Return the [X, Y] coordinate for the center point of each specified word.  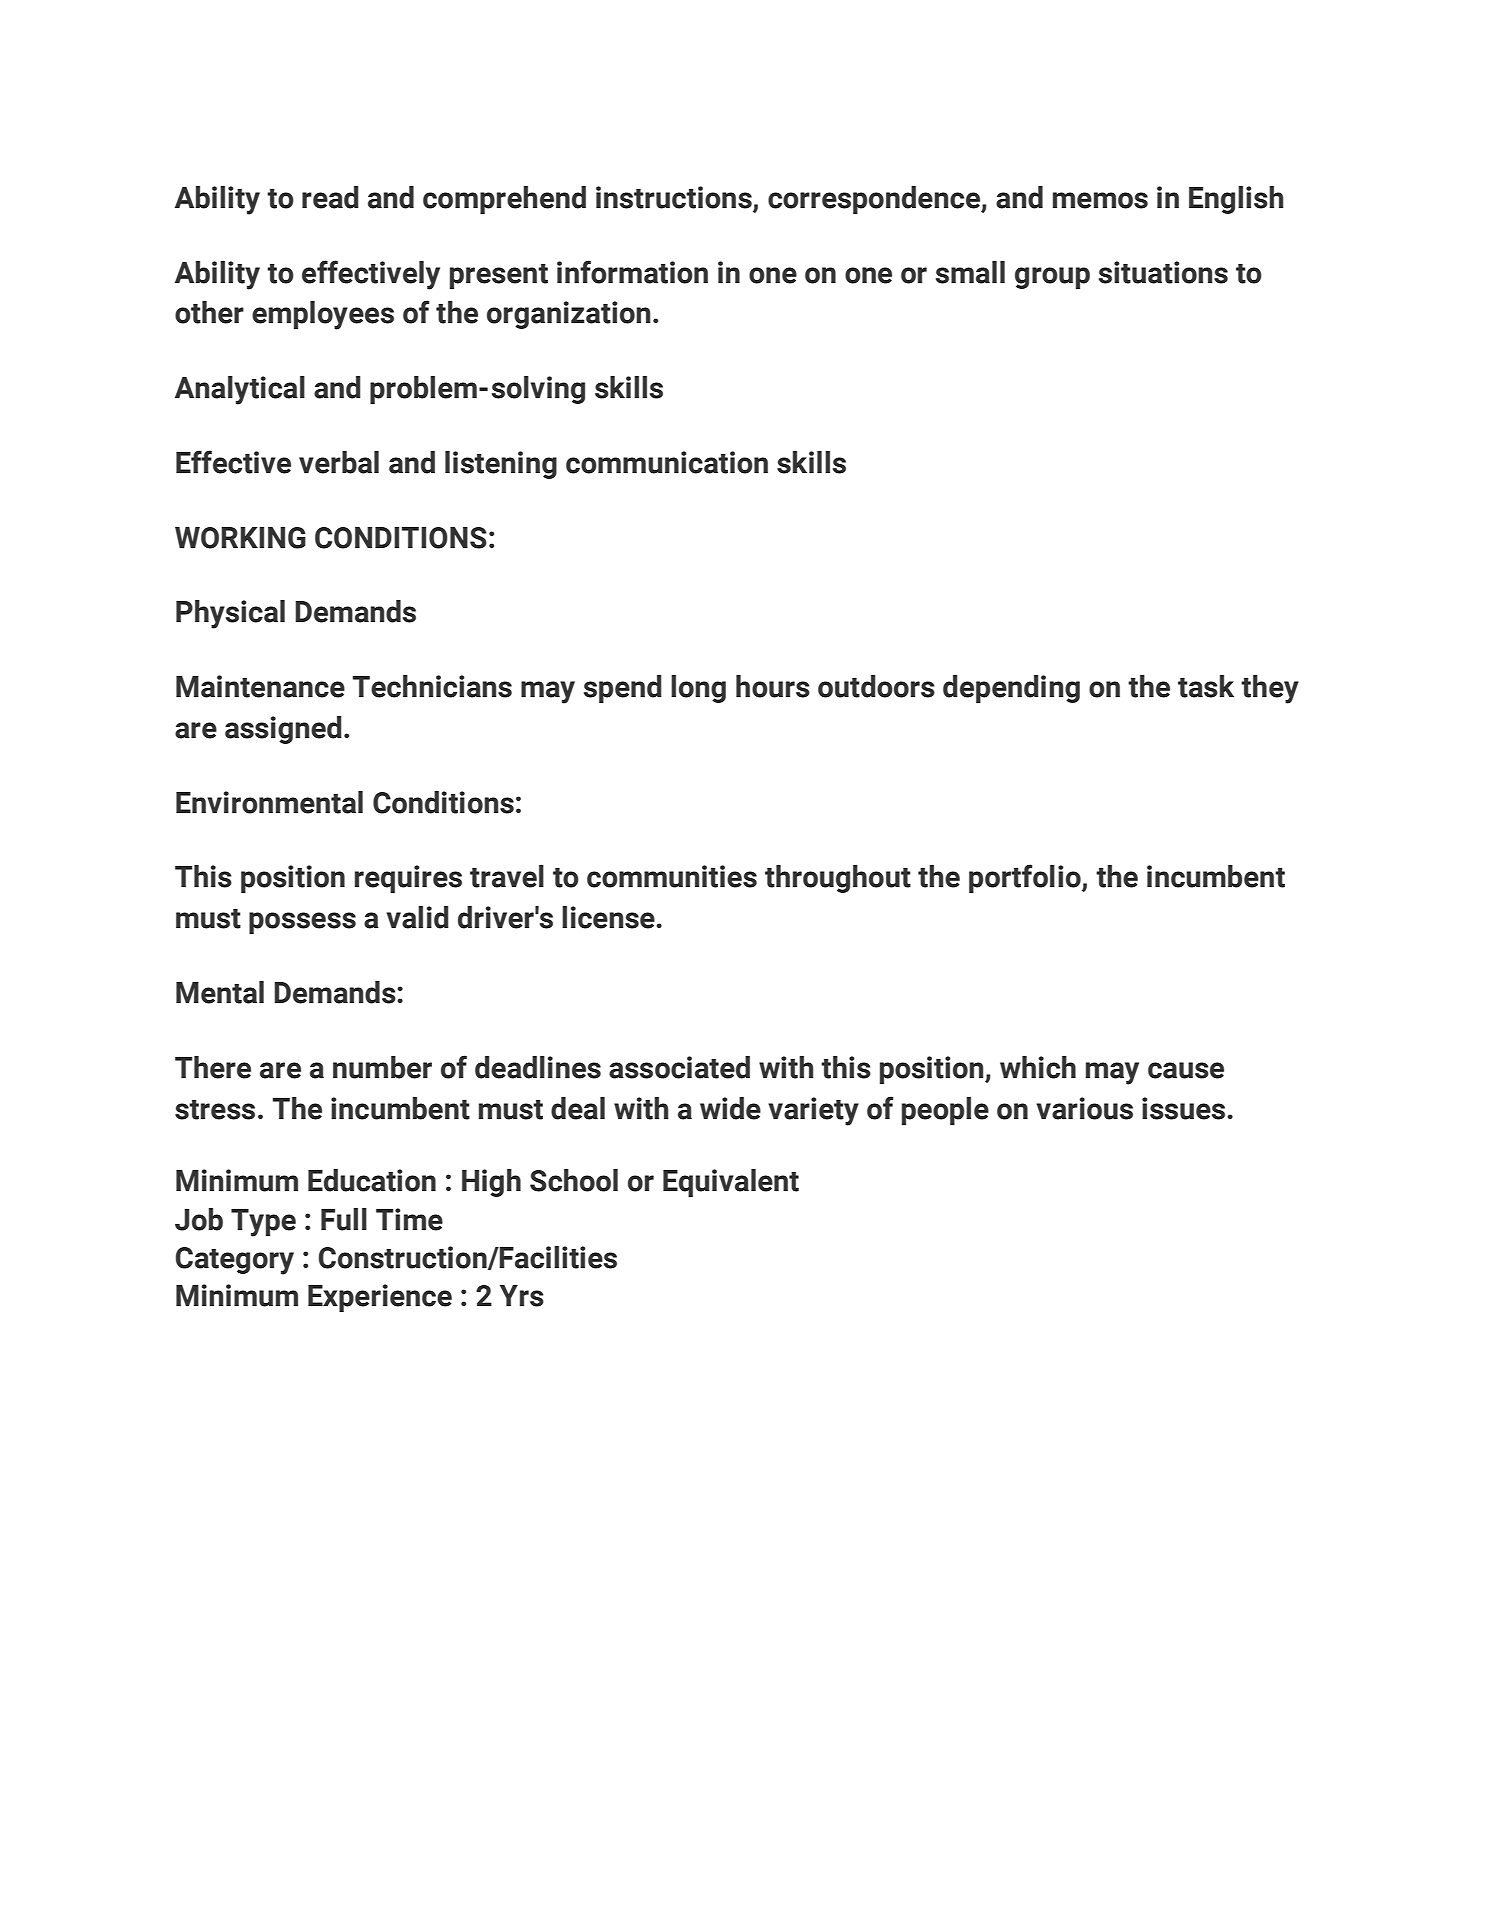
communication [667, 462]
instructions [674, 197]
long [698, 689]
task [1206, 686]
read [330, 197]
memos [1100, 200]
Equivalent [731, 1183]
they [1270, 689]
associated [679, 1067]
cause [1186, 1070]
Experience [380, 1298]
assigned [283, 730]
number [382, 1067]
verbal [339, 462]
